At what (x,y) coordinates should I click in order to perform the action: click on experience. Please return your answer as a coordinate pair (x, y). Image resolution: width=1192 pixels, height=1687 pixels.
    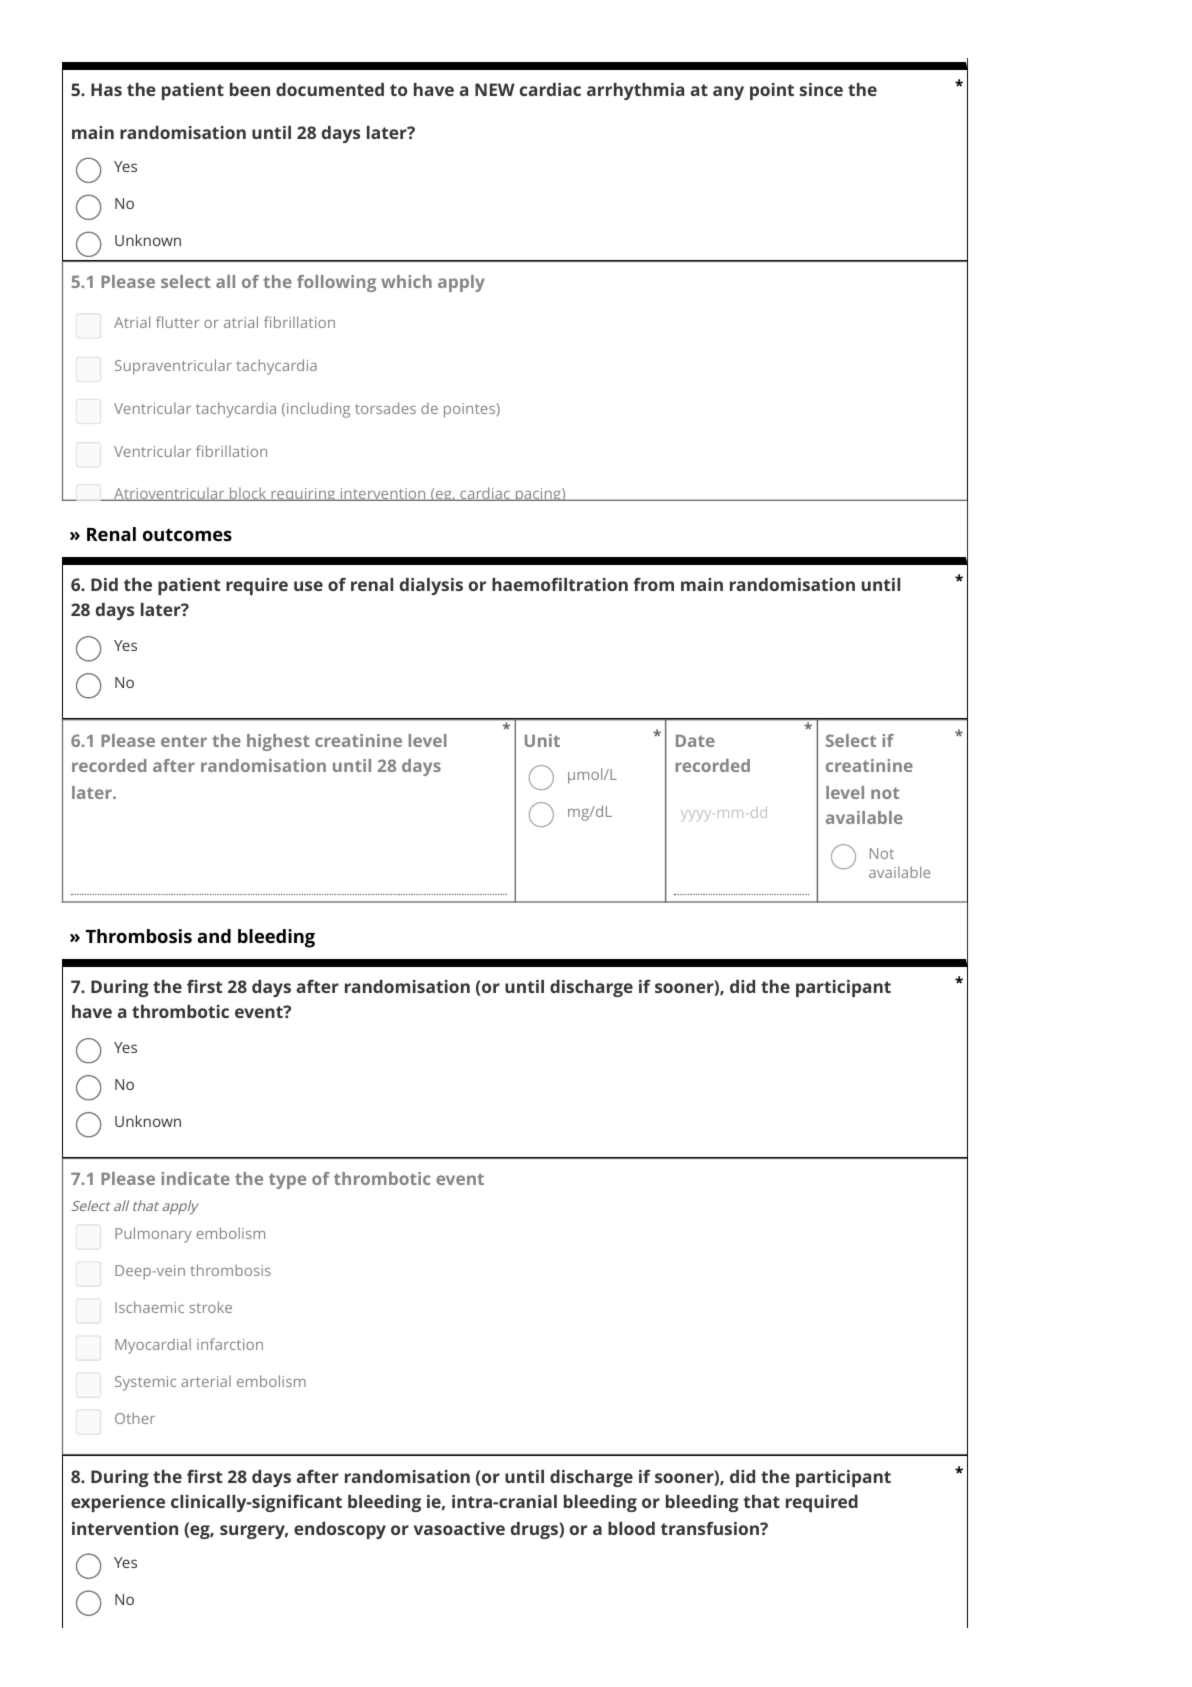
    Looking at the image, I should click on (118, 1503).
